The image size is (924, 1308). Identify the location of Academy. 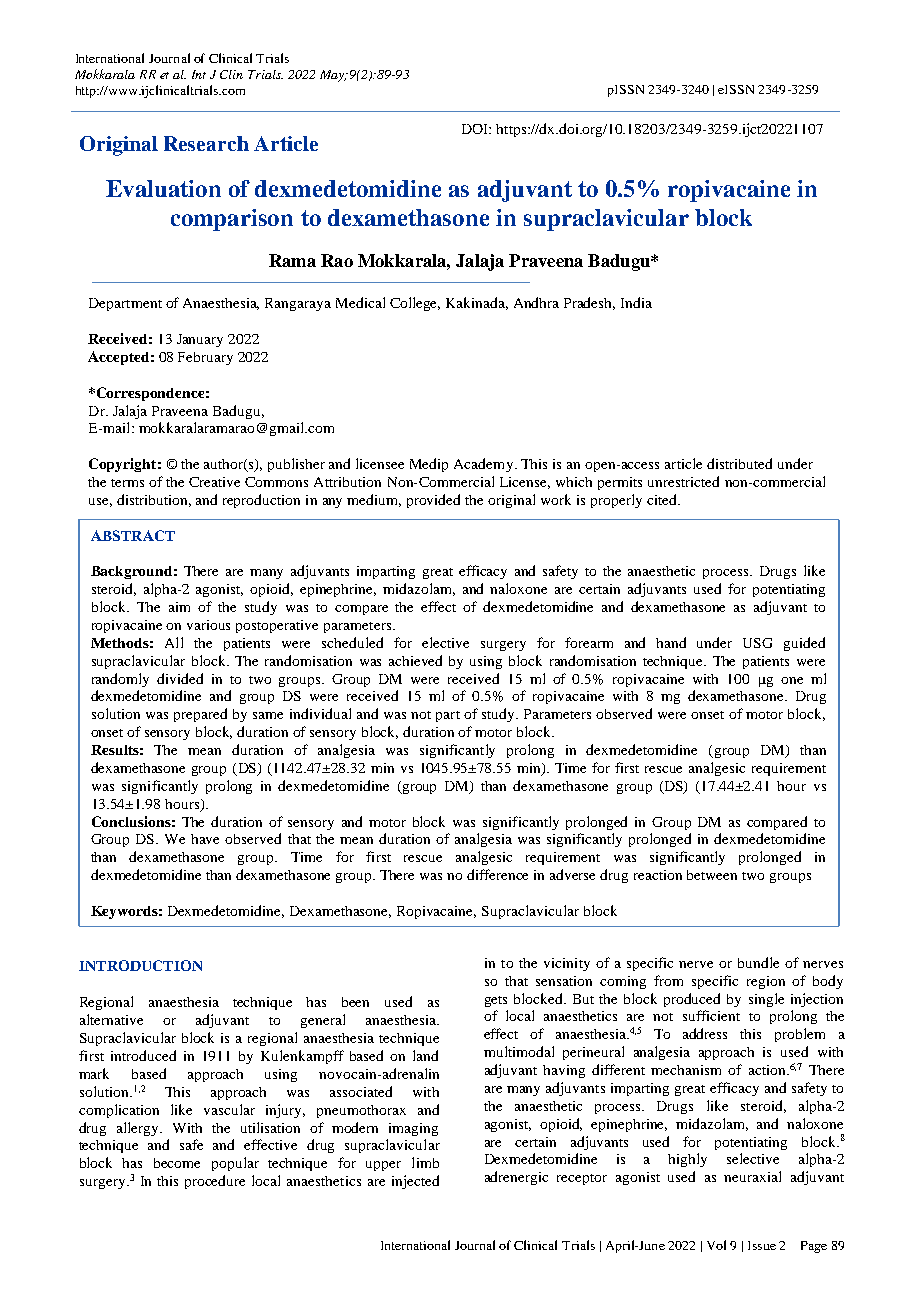
(483, 465).
